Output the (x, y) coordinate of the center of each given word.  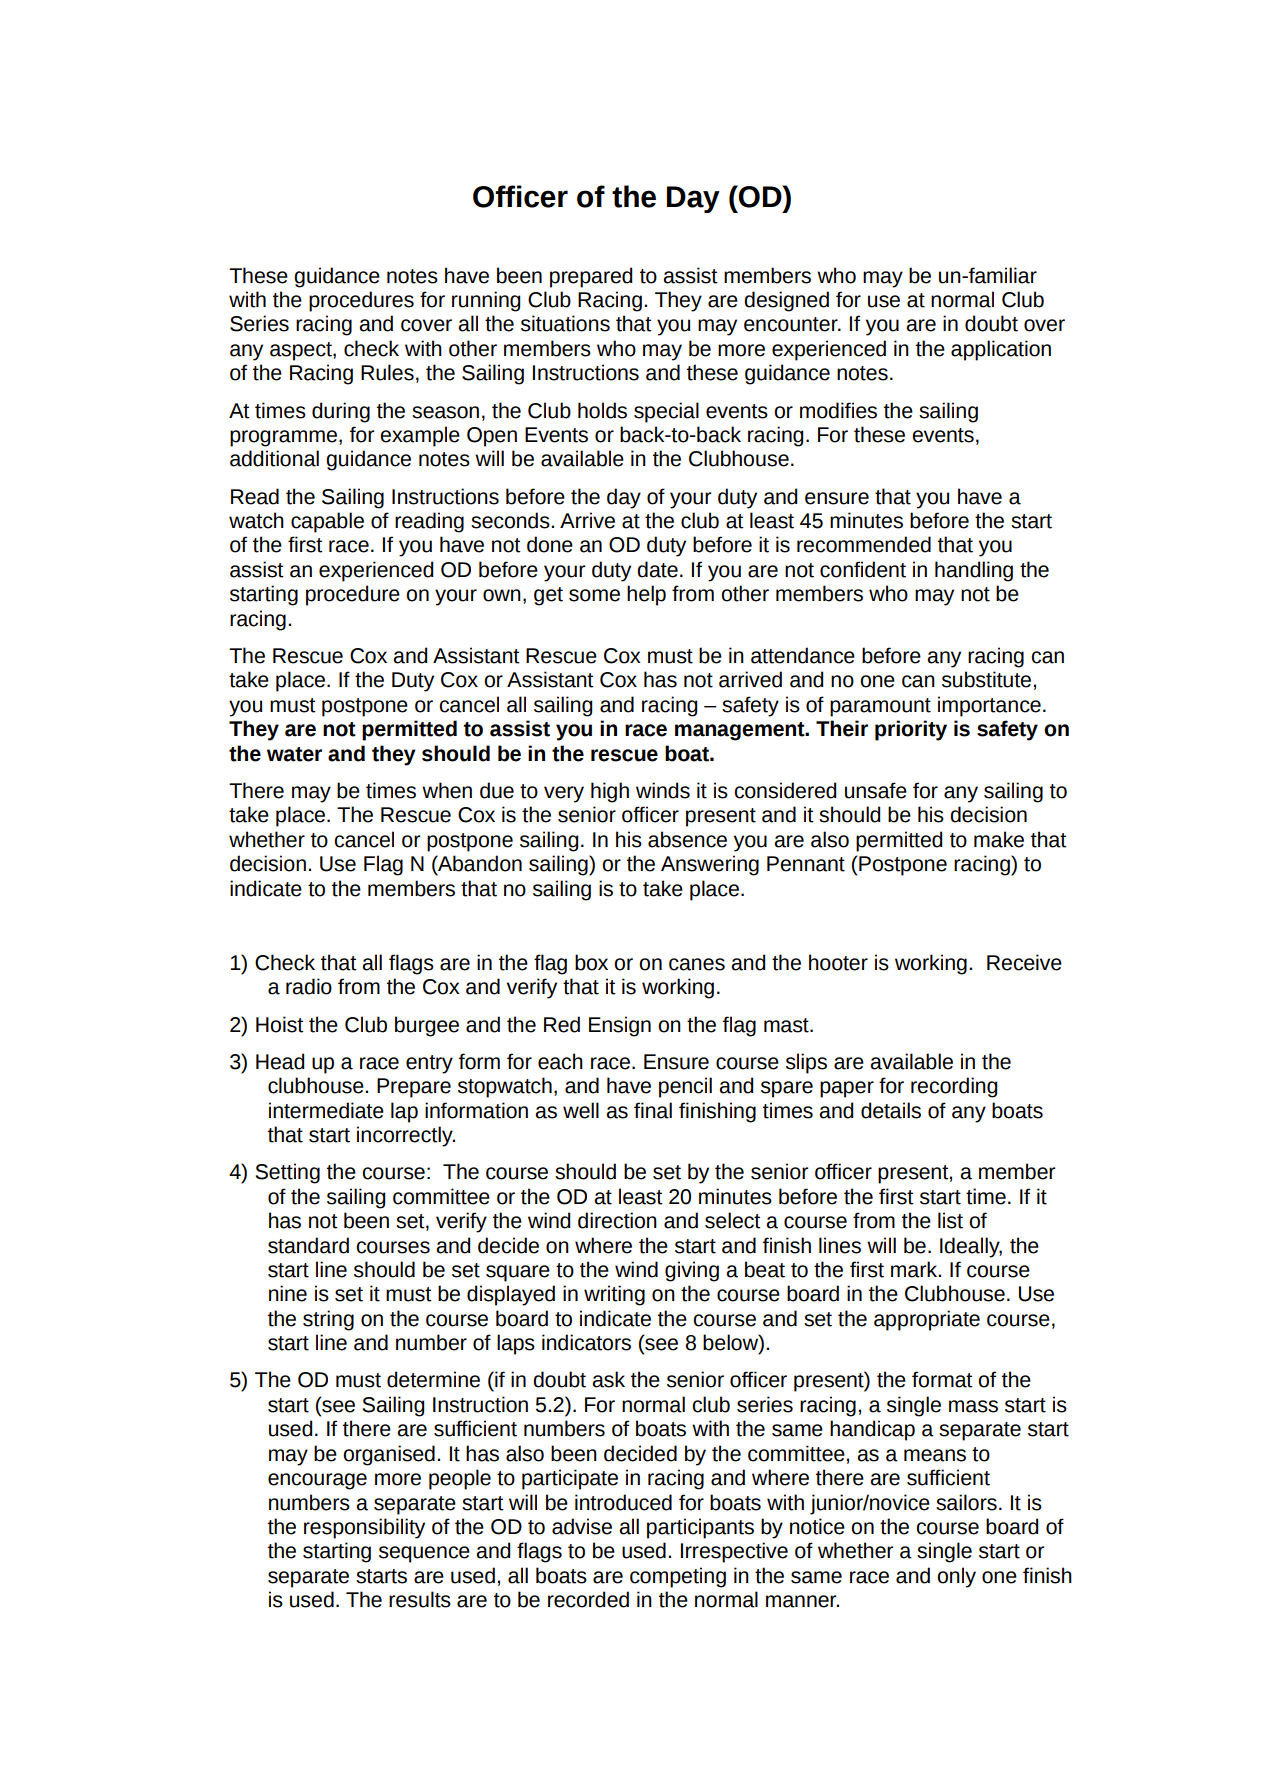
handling (974, 571)
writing (614, 1295)
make (999, 839)
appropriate (927, 1320)
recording (954, 1087)
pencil (685, 1087)
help (646, 595)
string (328, 1320)
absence (687, 839)
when (447, 790)
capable (327, 522)
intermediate (326, 1110)
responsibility (364, 1528)
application (1001, 350)
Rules (387, 372)
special (666, 412)
